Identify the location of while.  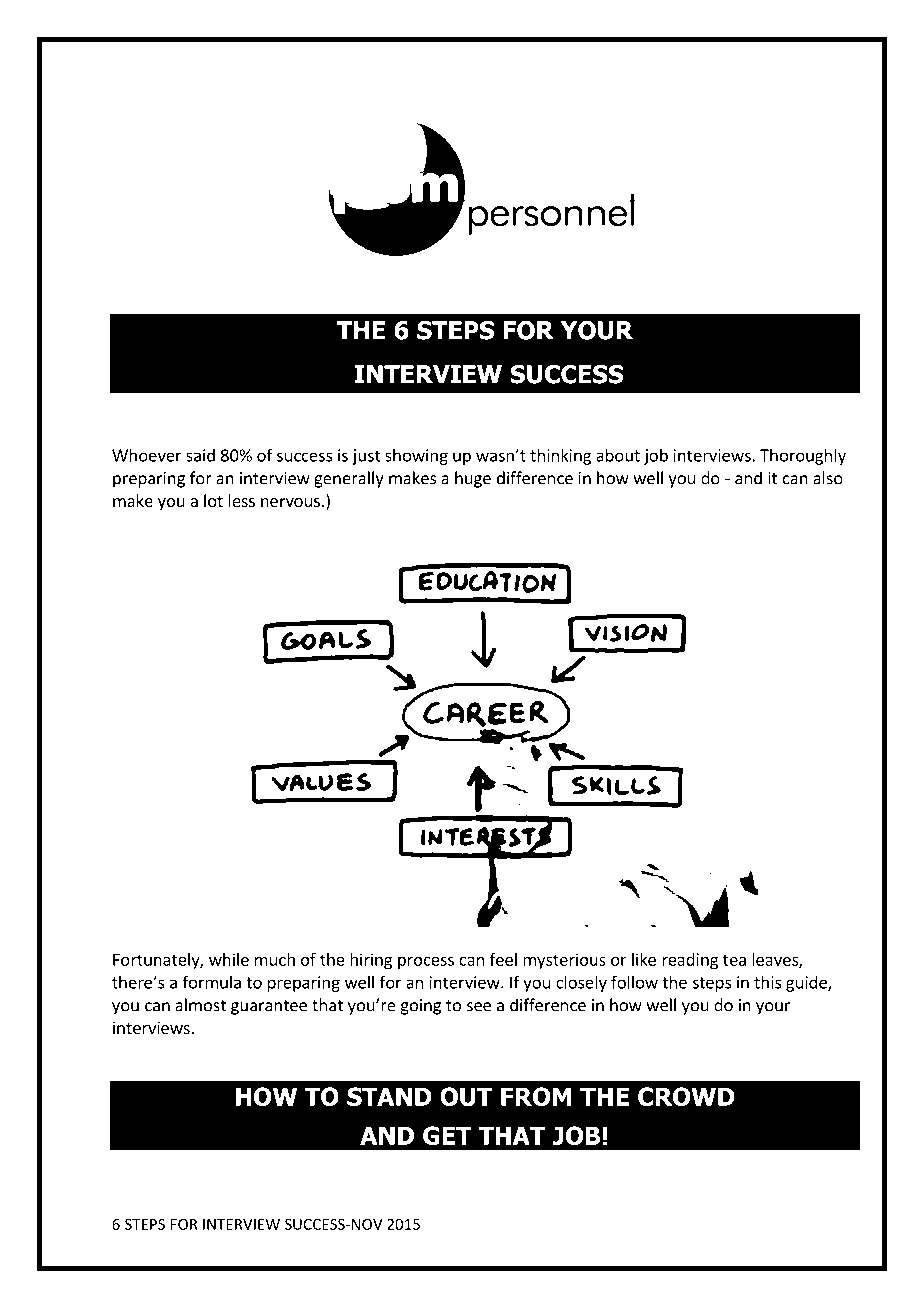
(229, 959).
